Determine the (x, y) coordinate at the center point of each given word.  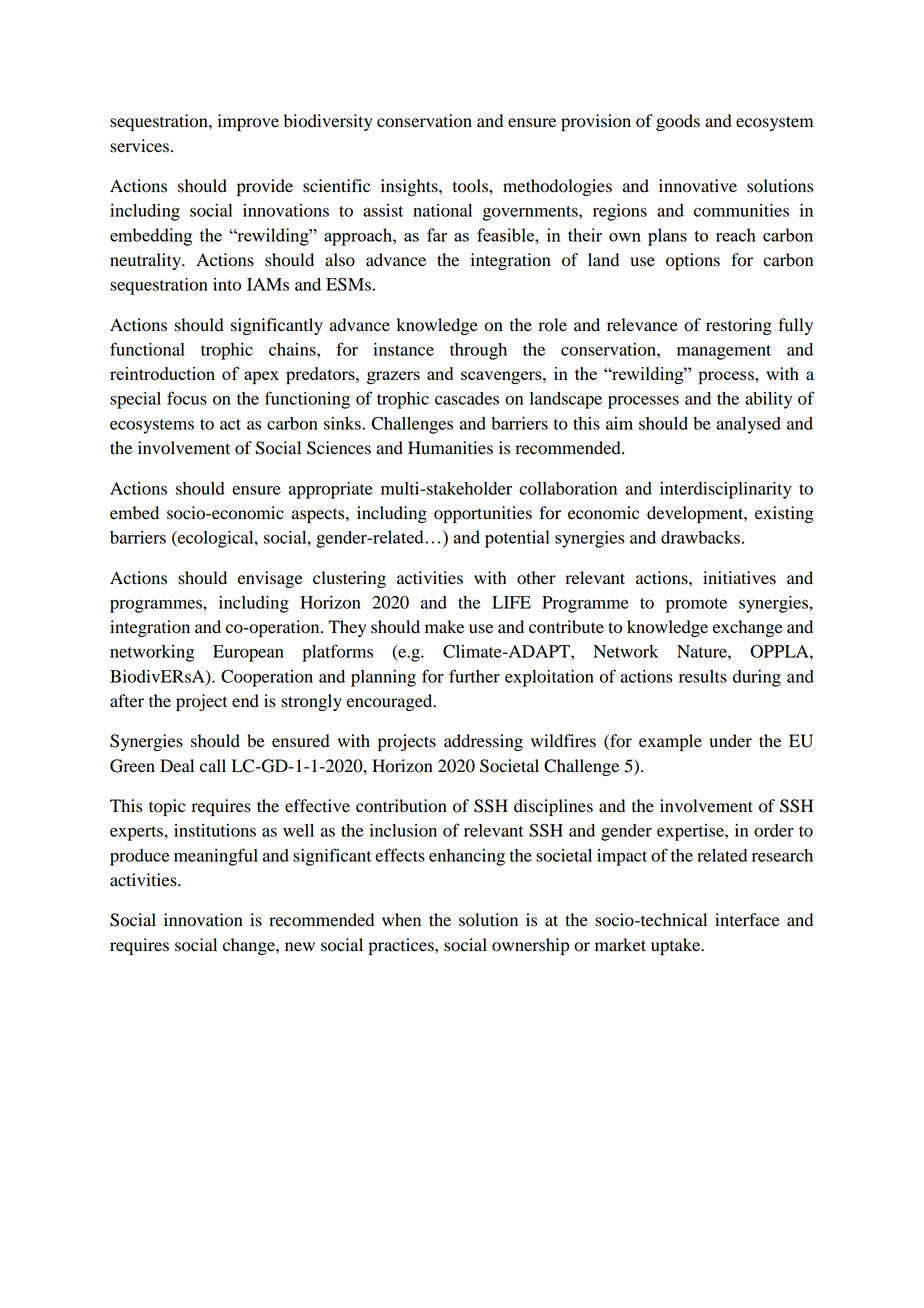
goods (678, 122)
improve (248, 122)
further (474, 676)
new (300, 946)
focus (187, 398)
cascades (467, 398)
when (401, 920)
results (703, 676)
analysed (748, 425)
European (248, 653)
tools (471, 186)
